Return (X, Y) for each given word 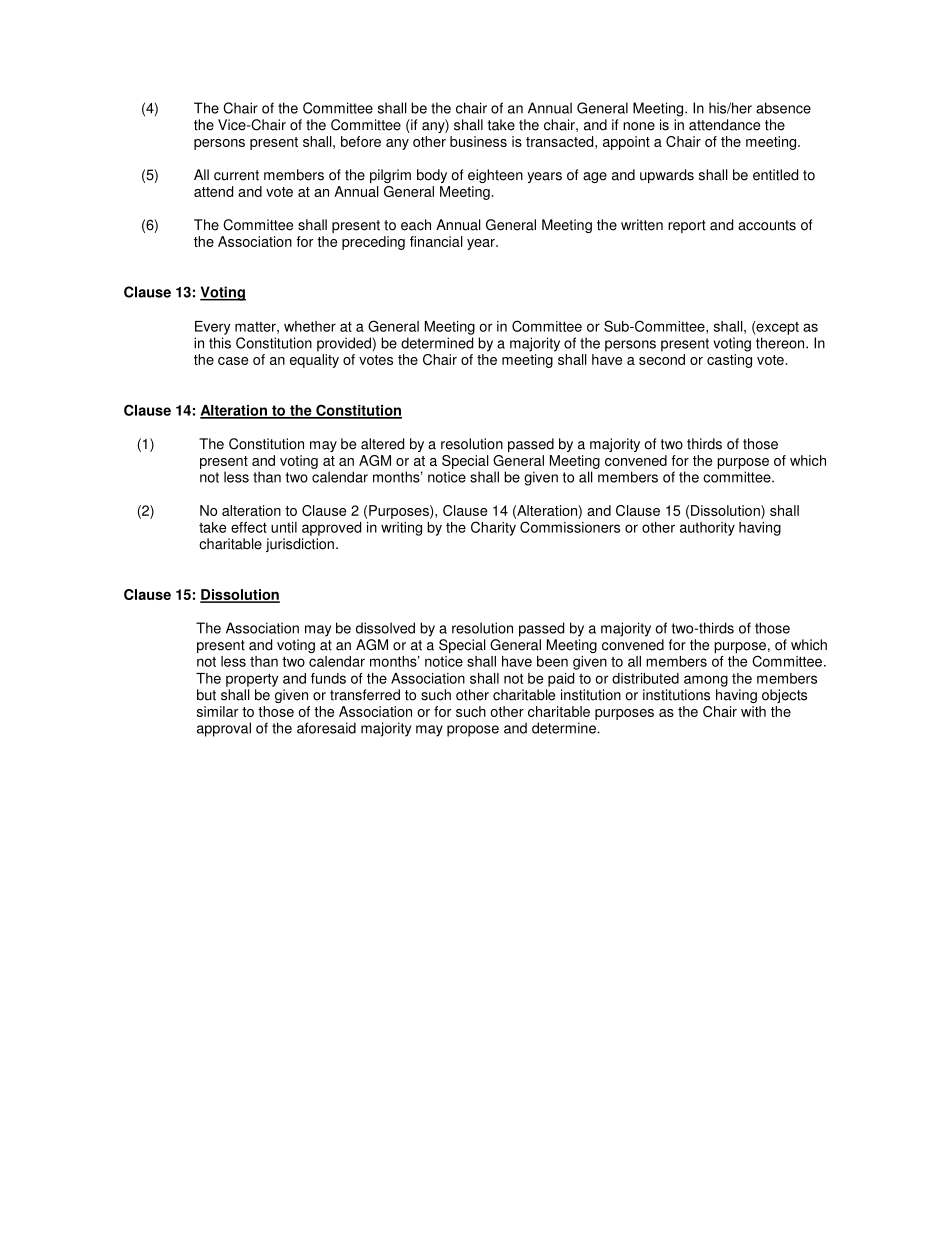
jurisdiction (300, 545)
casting (729, 361)
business (478, 141)
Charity (493, 528)
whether (310, 326)
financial (436, 241)
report (687, 226)
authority (707, 529)
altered (382, 444)
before (361, 141)
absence (783, 108)
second (662, 359)
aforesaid (326, 728)
